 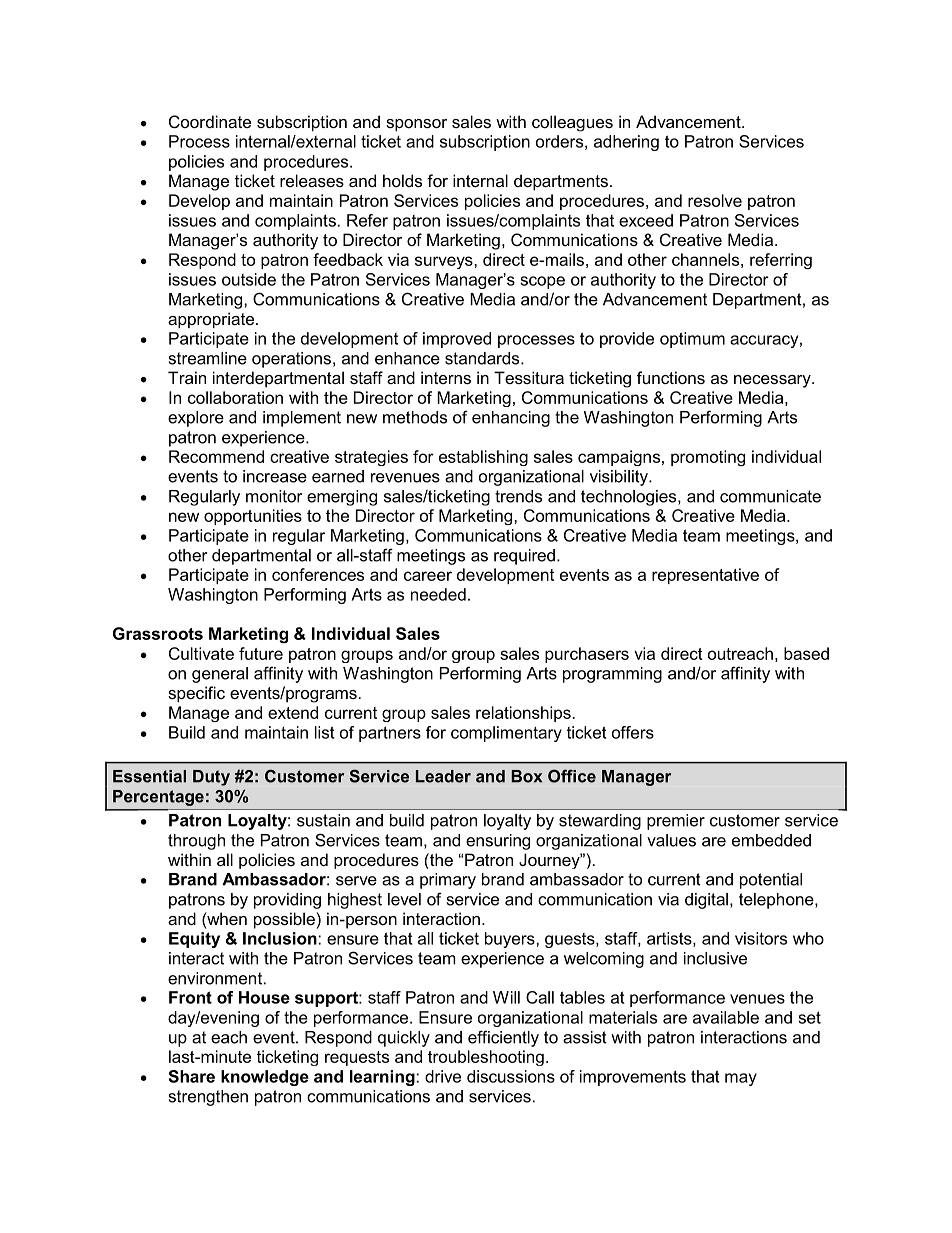 What do you see at coordinates (705, 576) in the screenshot?
I see `representative` at bounding box center [705, 576].
